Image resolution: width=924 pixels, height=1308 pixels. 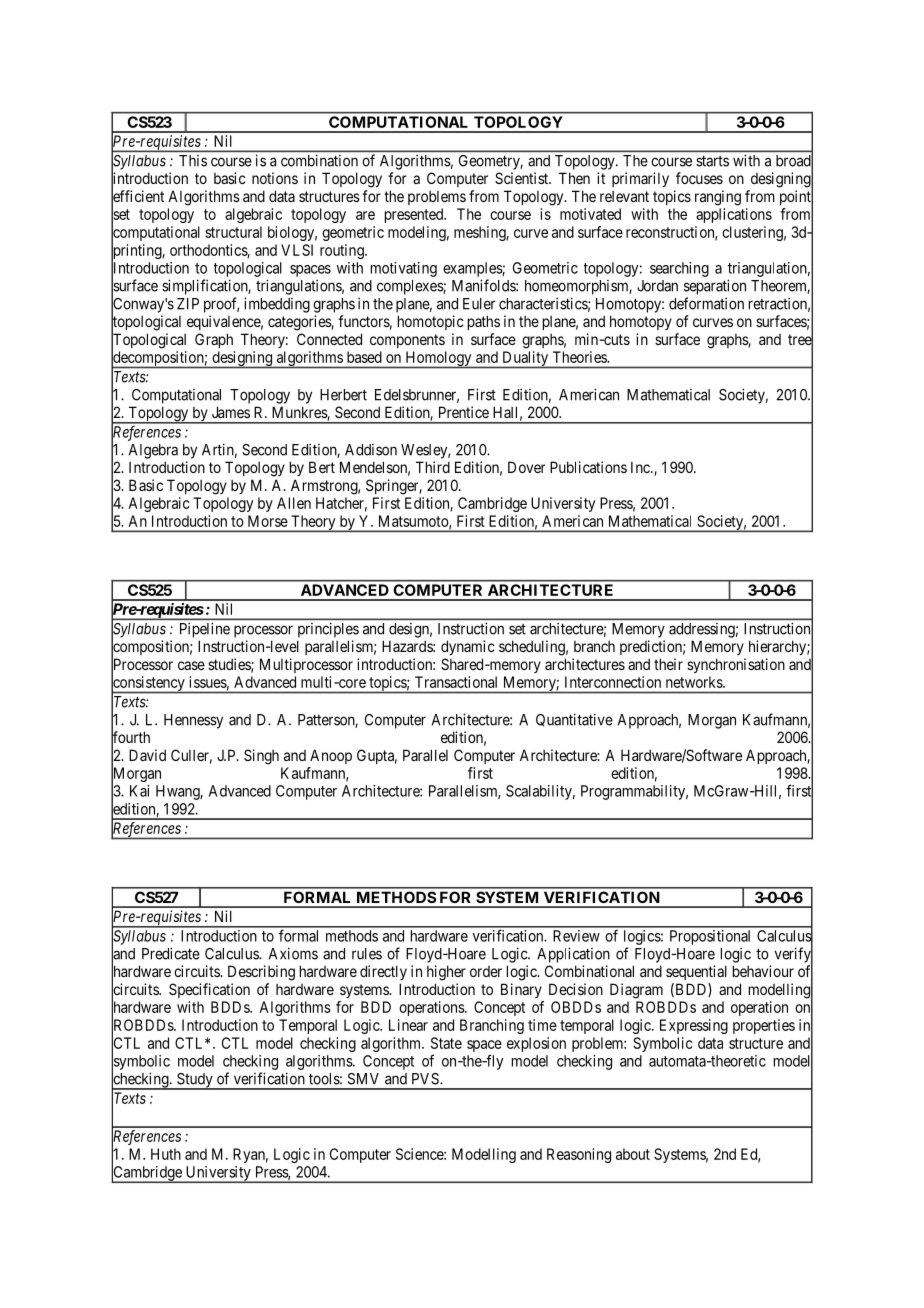 I want to click on Scientist, so click(x=523, y=178).
